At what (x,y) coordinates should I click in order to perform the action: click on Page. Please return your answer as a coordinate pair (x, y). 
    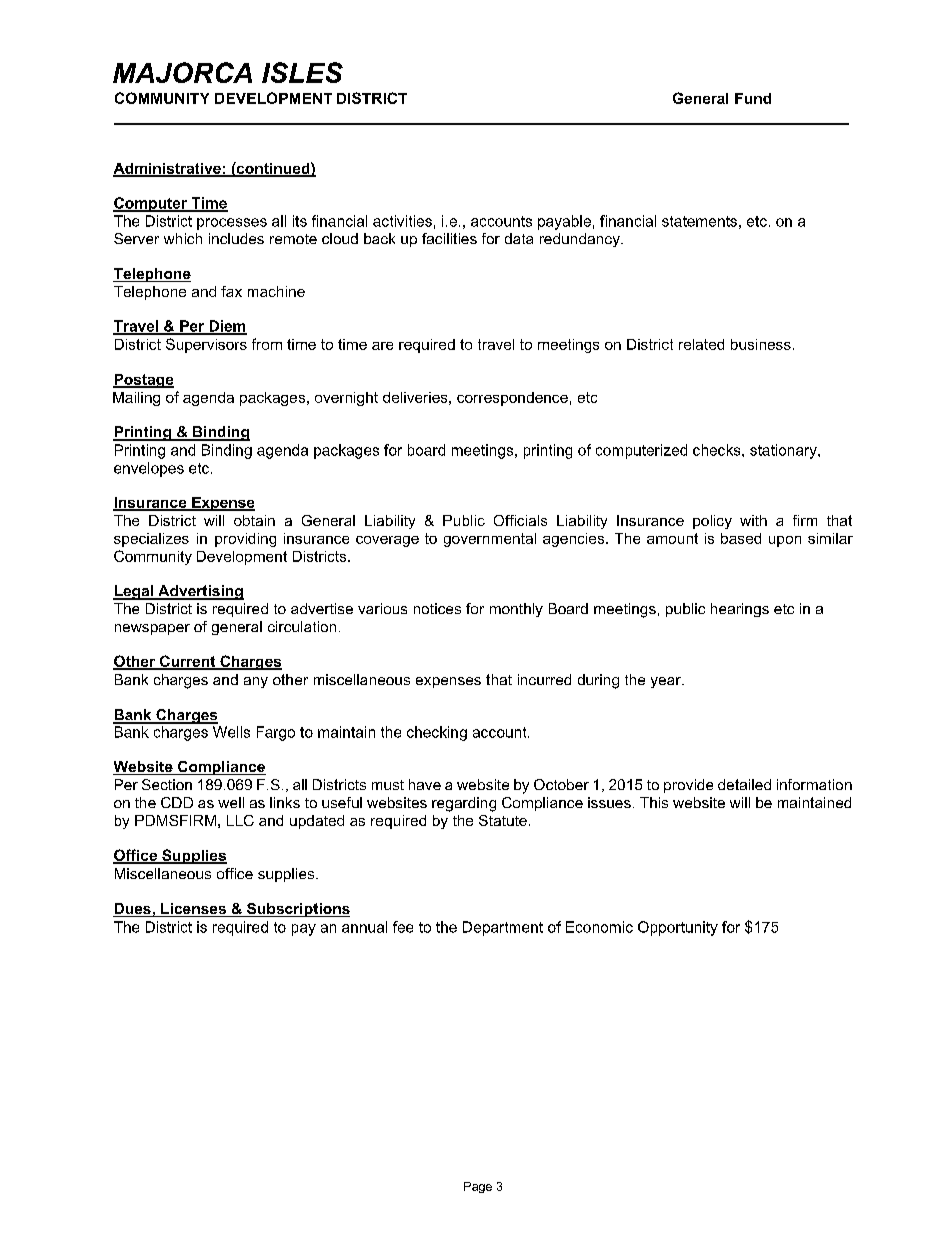
    Looking at the image, I should click on (478, 1187).
